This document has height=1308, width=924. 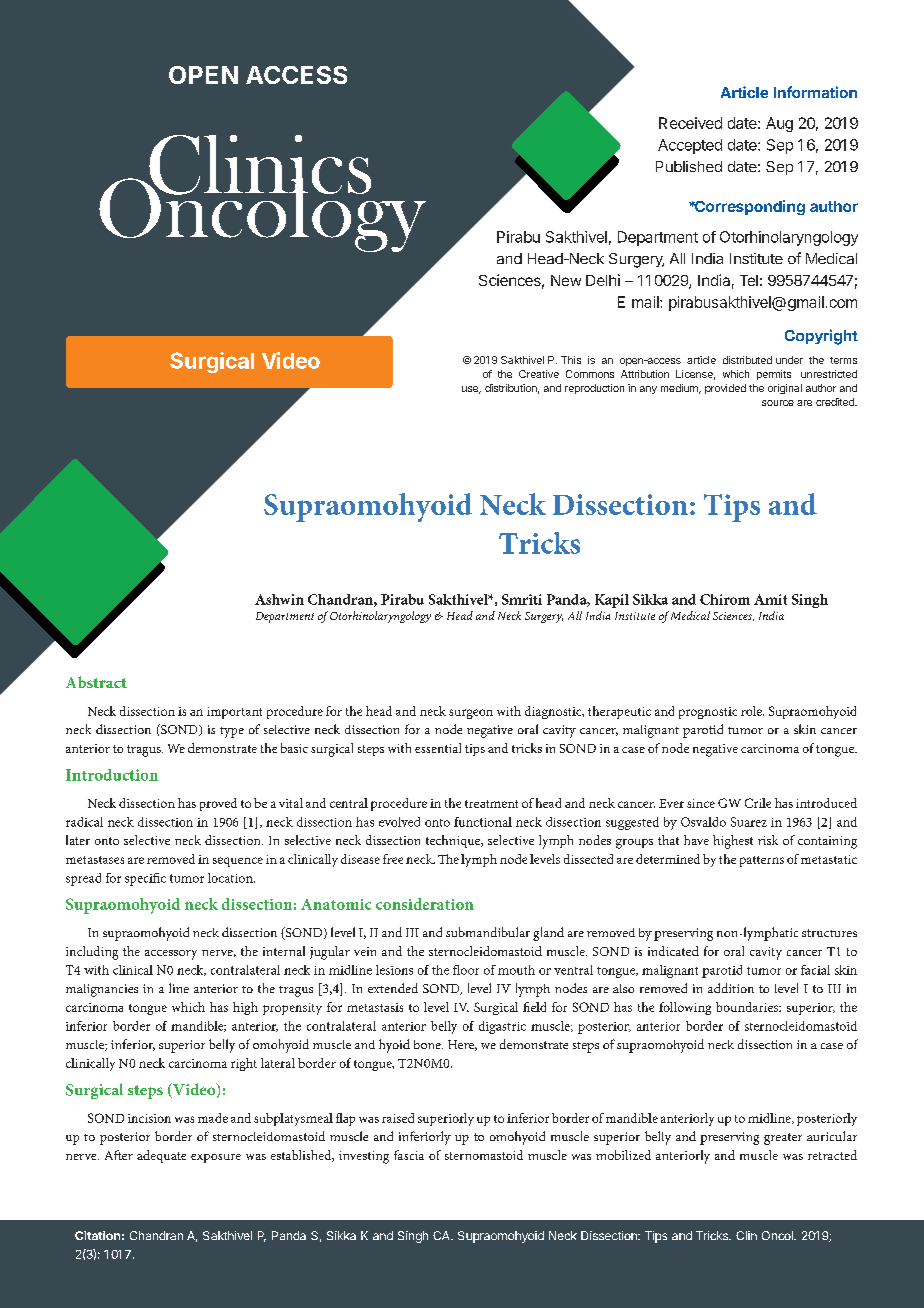 What do you see at coordinates (279, 599) in the document?
I see `Ashwin` at bounding box center [279, 599].
